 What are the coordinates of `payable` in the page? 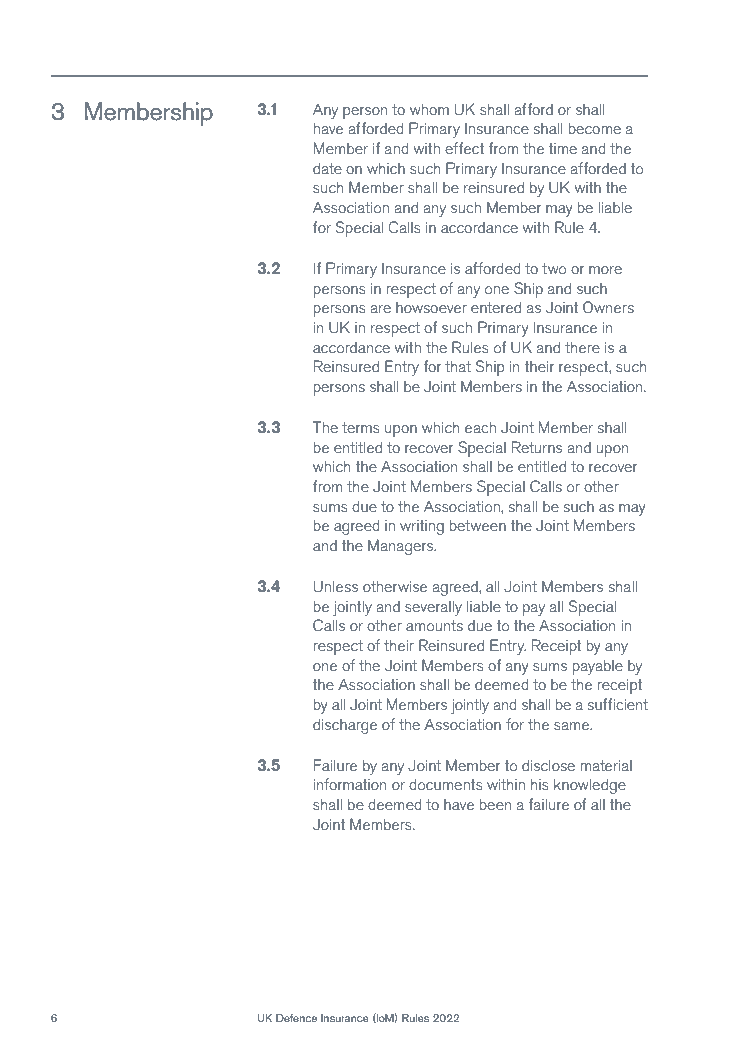 It's located at (598, 667).
